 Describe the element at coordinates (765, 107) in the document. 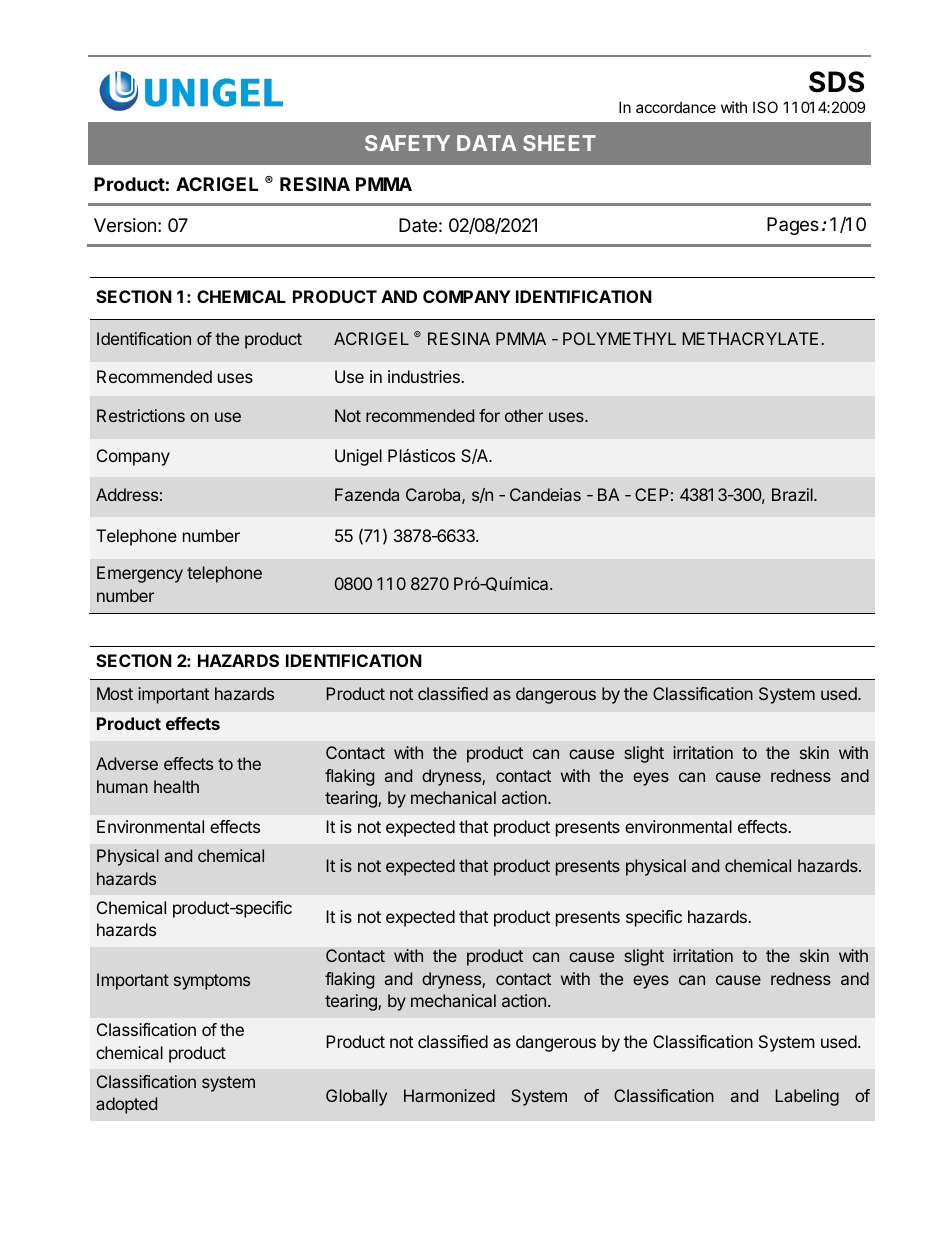

I see `ISO` at that location.
